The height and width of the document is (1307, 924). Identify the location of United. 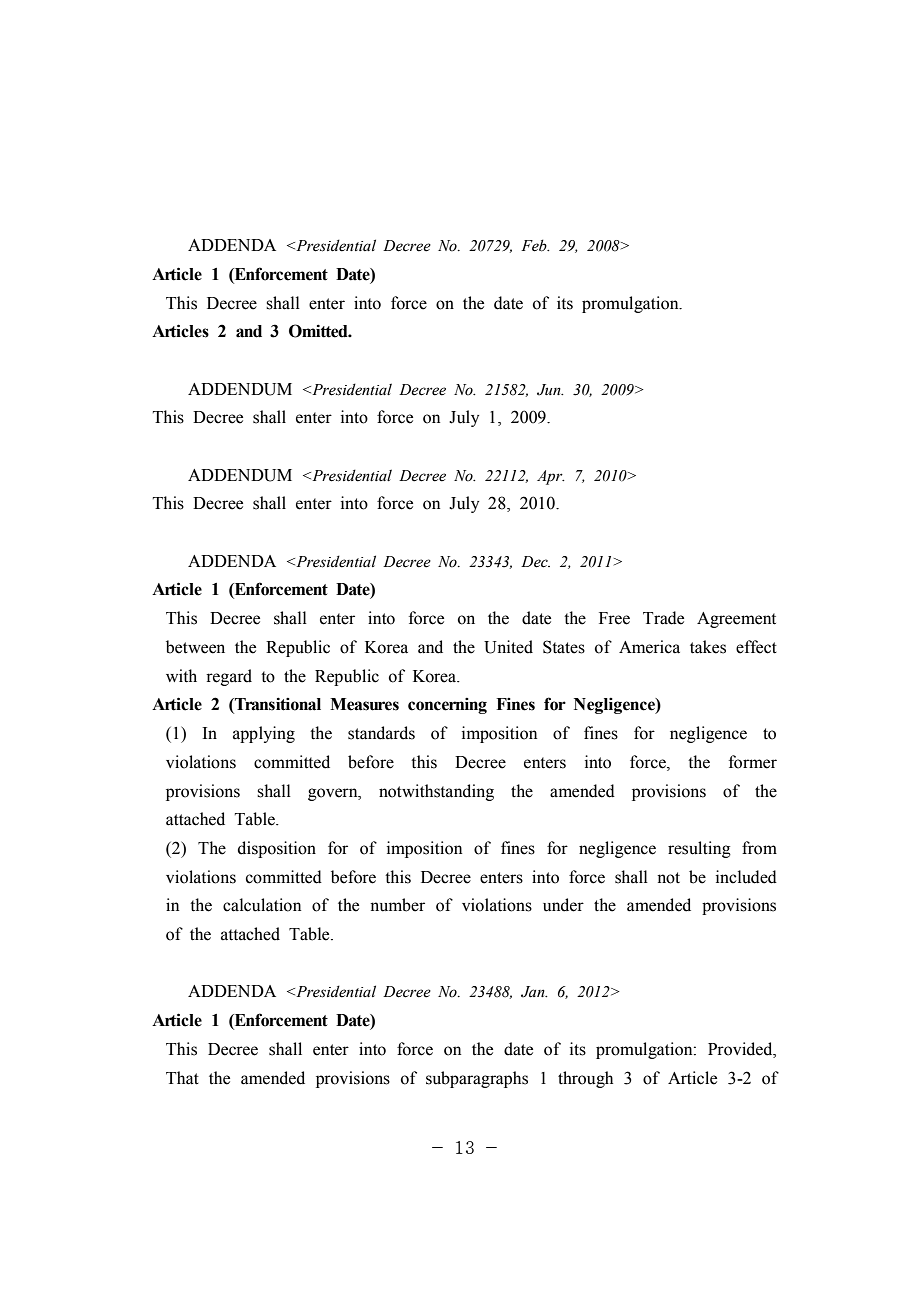
(508, 647).
